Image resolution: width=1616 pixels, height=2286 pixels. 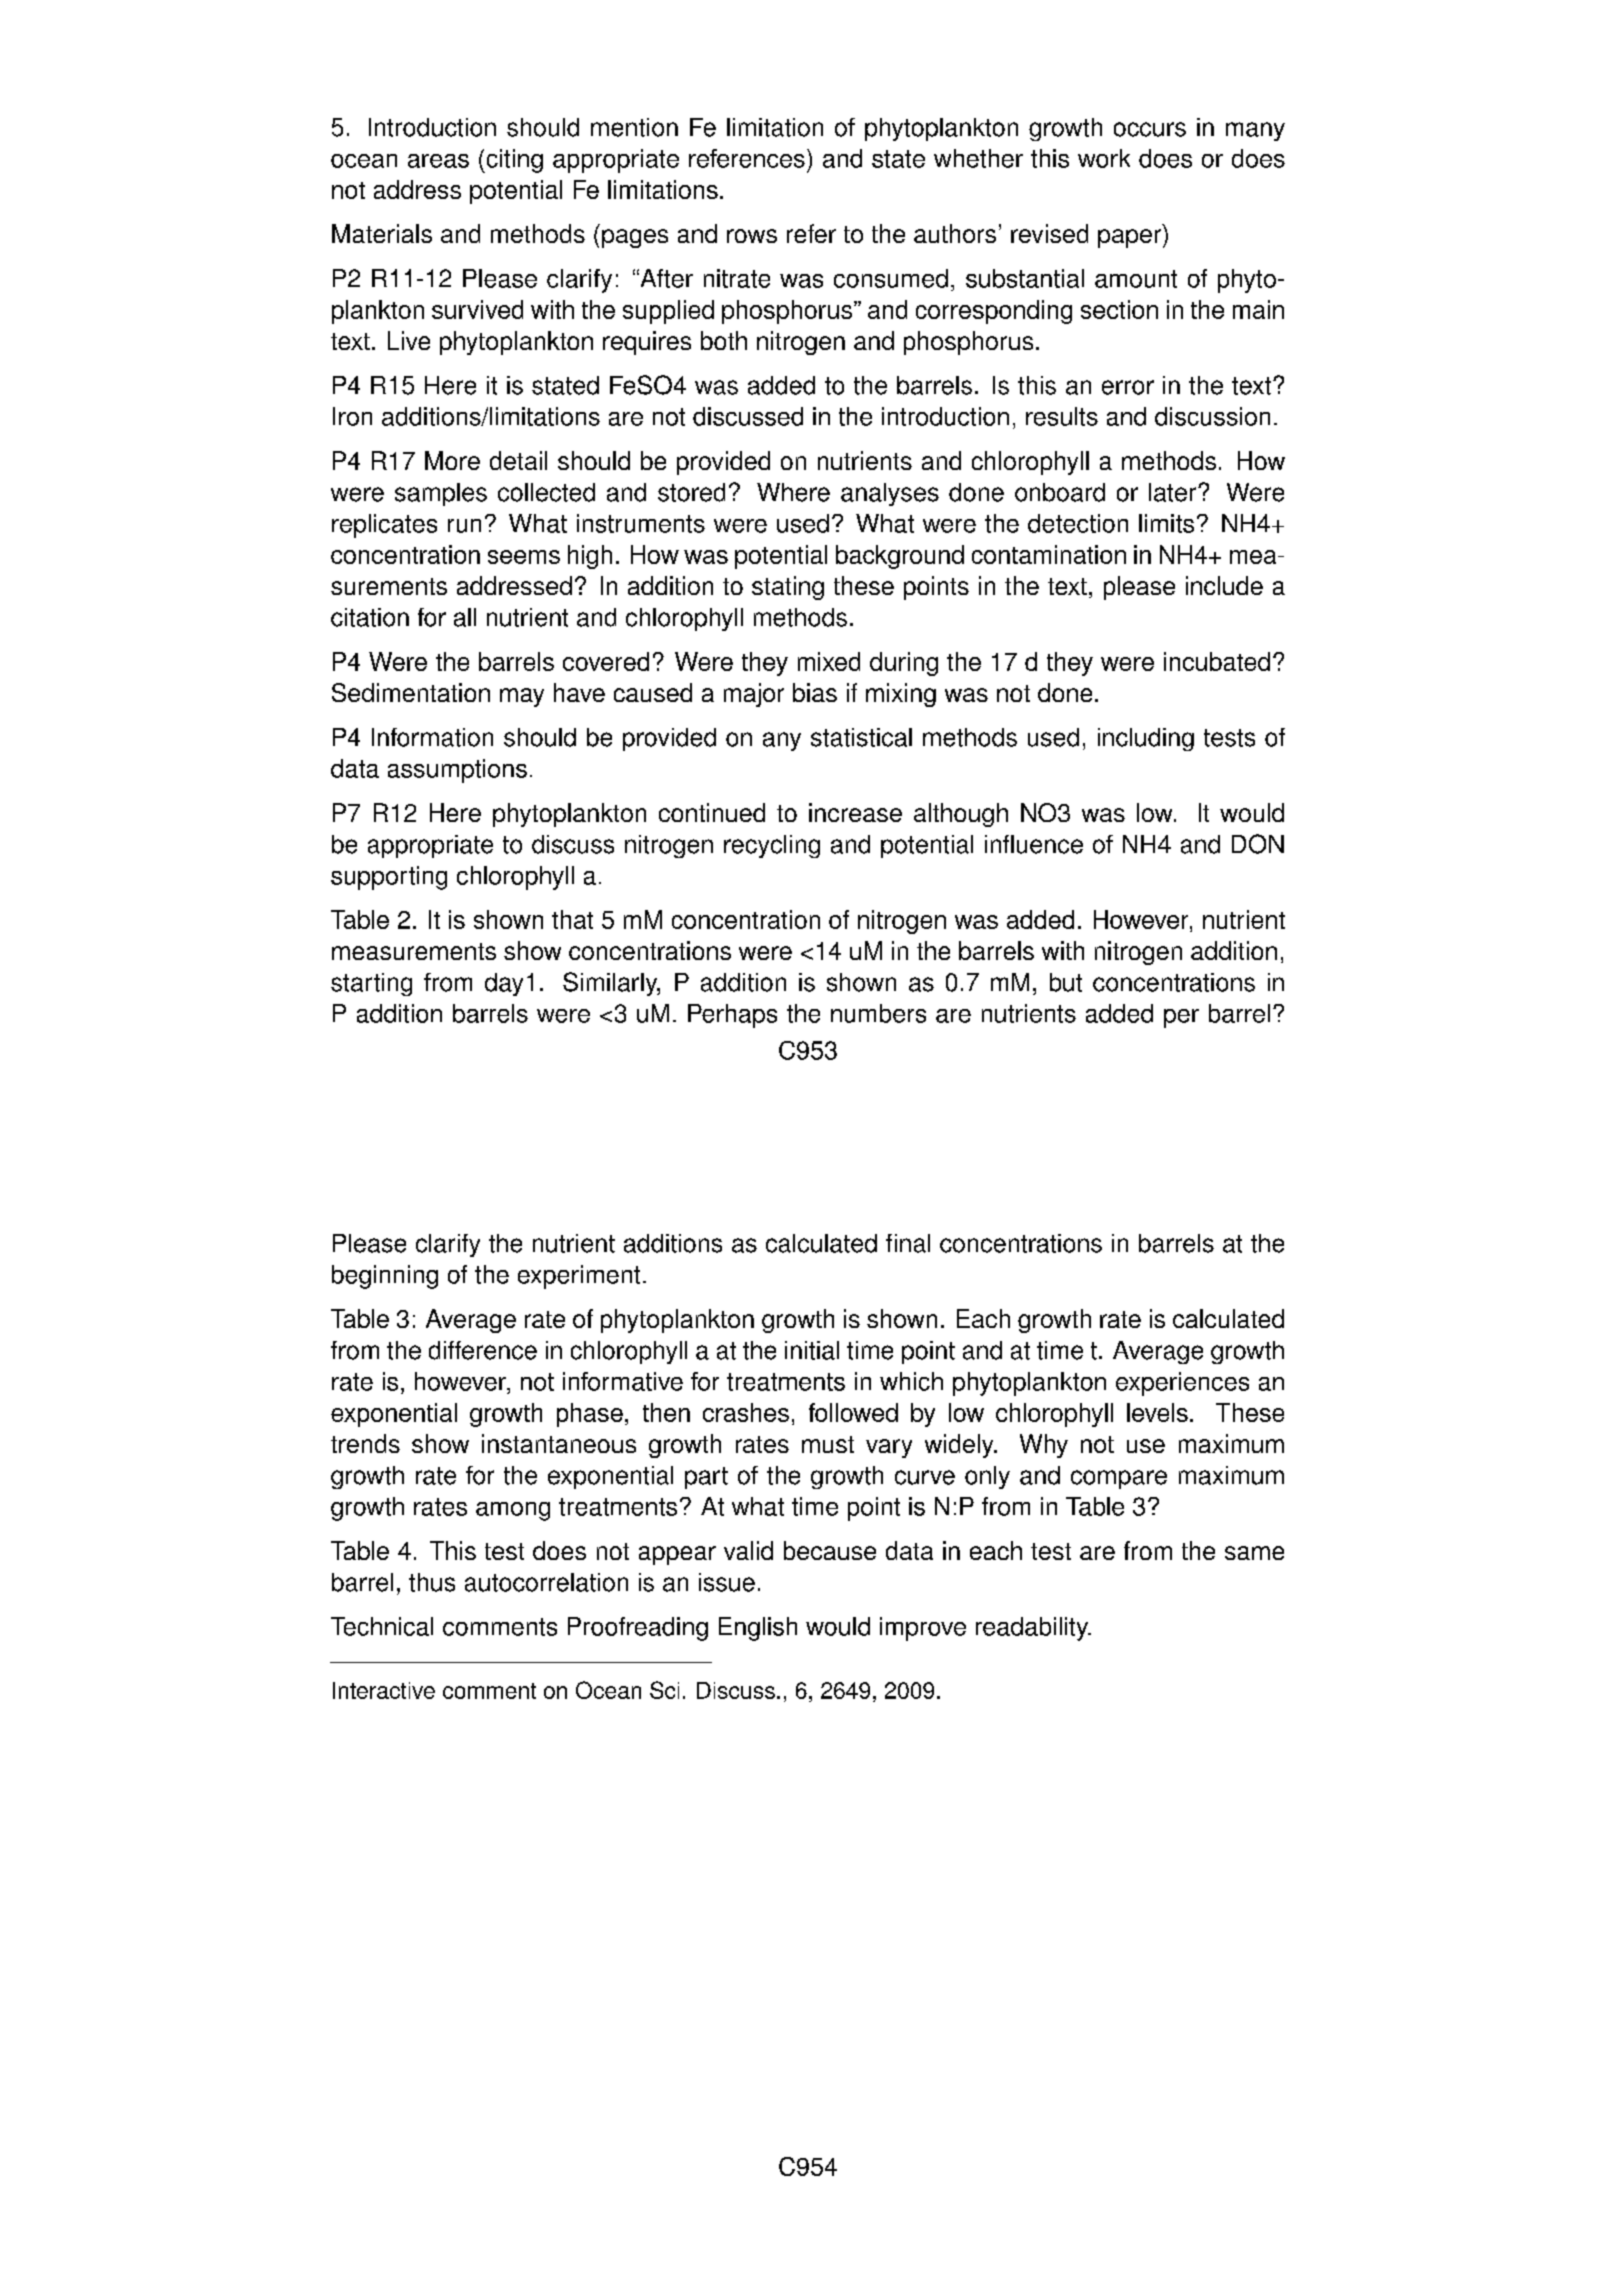 What do you see at coordinates (1104, 158) in the image?
I see `work` at bounding box center [1104, 158].
